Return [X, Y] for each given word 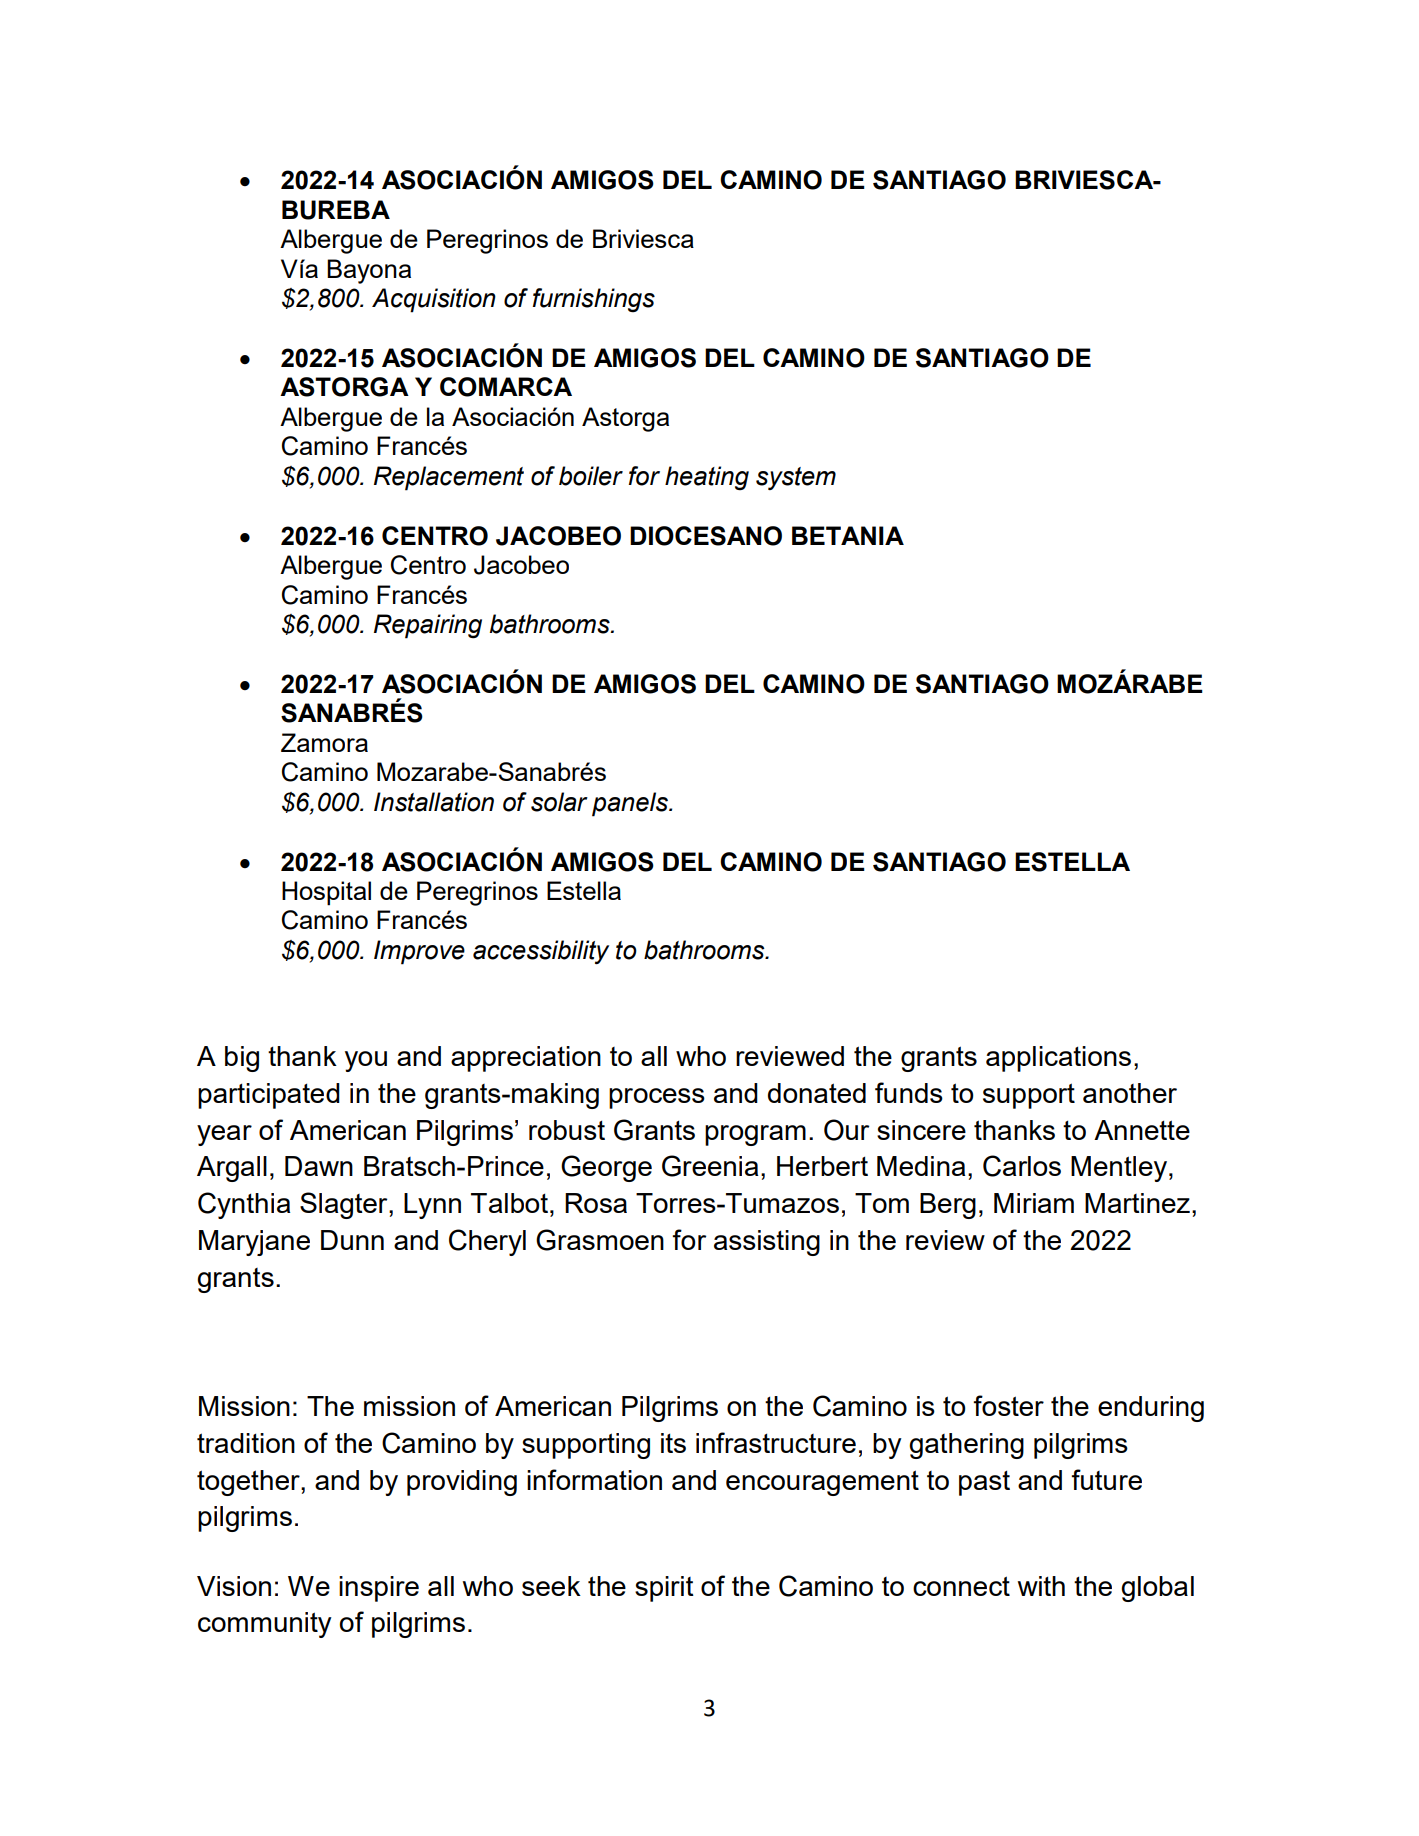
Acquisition [434, 300]
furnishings [594, 300]
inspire [379, 1589]
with [1041, 1586]
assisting [767, 1243]
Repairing [428, 626]
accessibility [541, 952]
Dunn [352, 1240]
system [796, 478]
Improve [419, 952]
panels [631, 804]
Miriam [1034, 1203]
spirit [664, 1589]
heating [707, 478]
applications [1058, 1059]
